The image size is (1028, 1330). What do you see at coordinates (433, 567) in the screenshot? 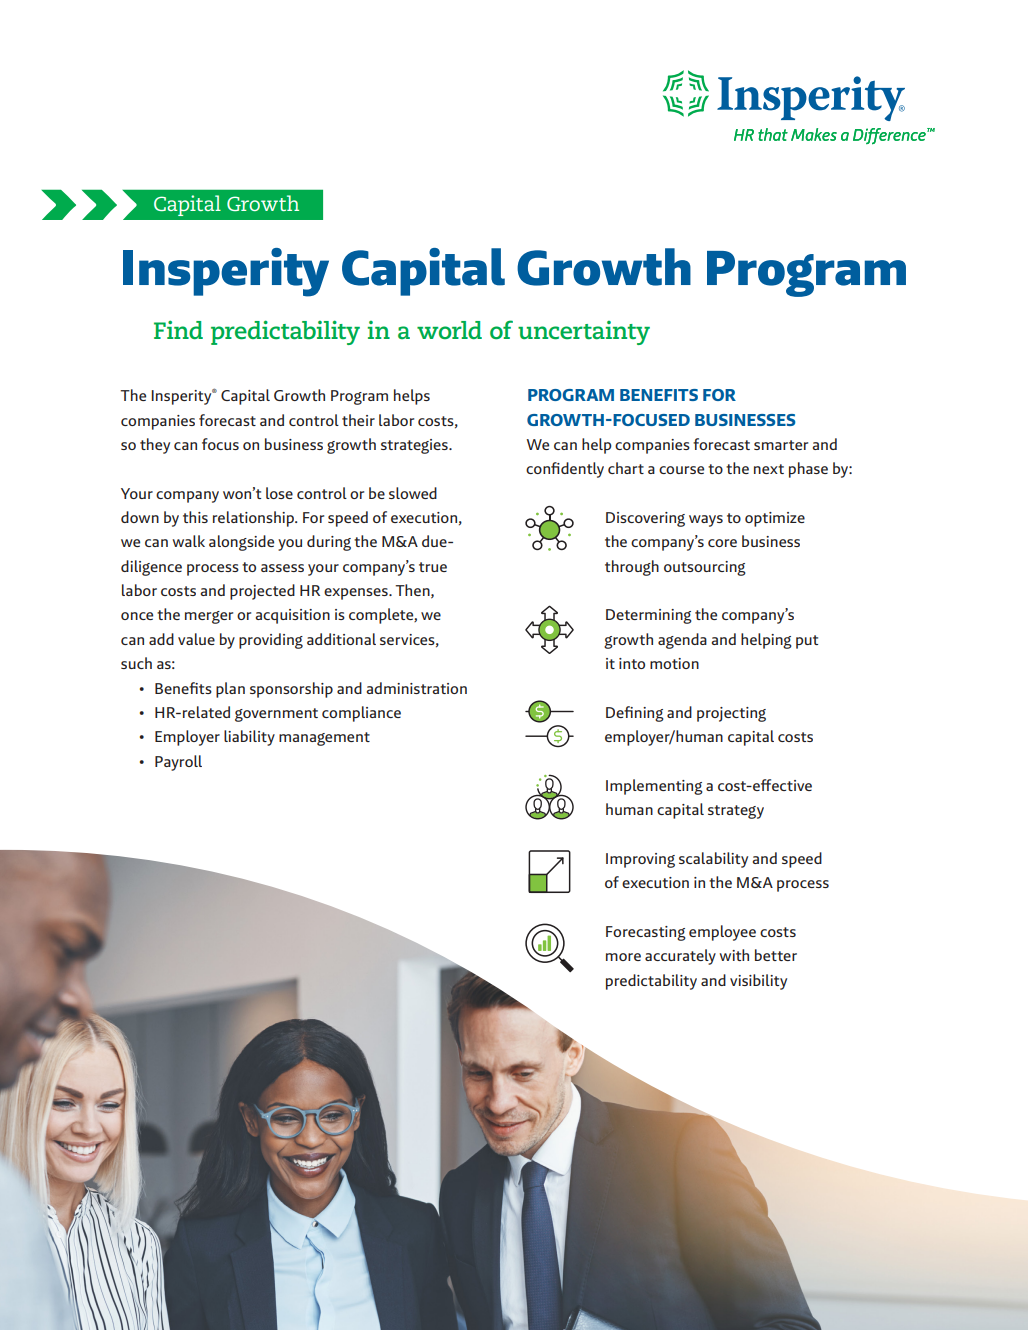
I see `true` at bounding box center [433, 567].
